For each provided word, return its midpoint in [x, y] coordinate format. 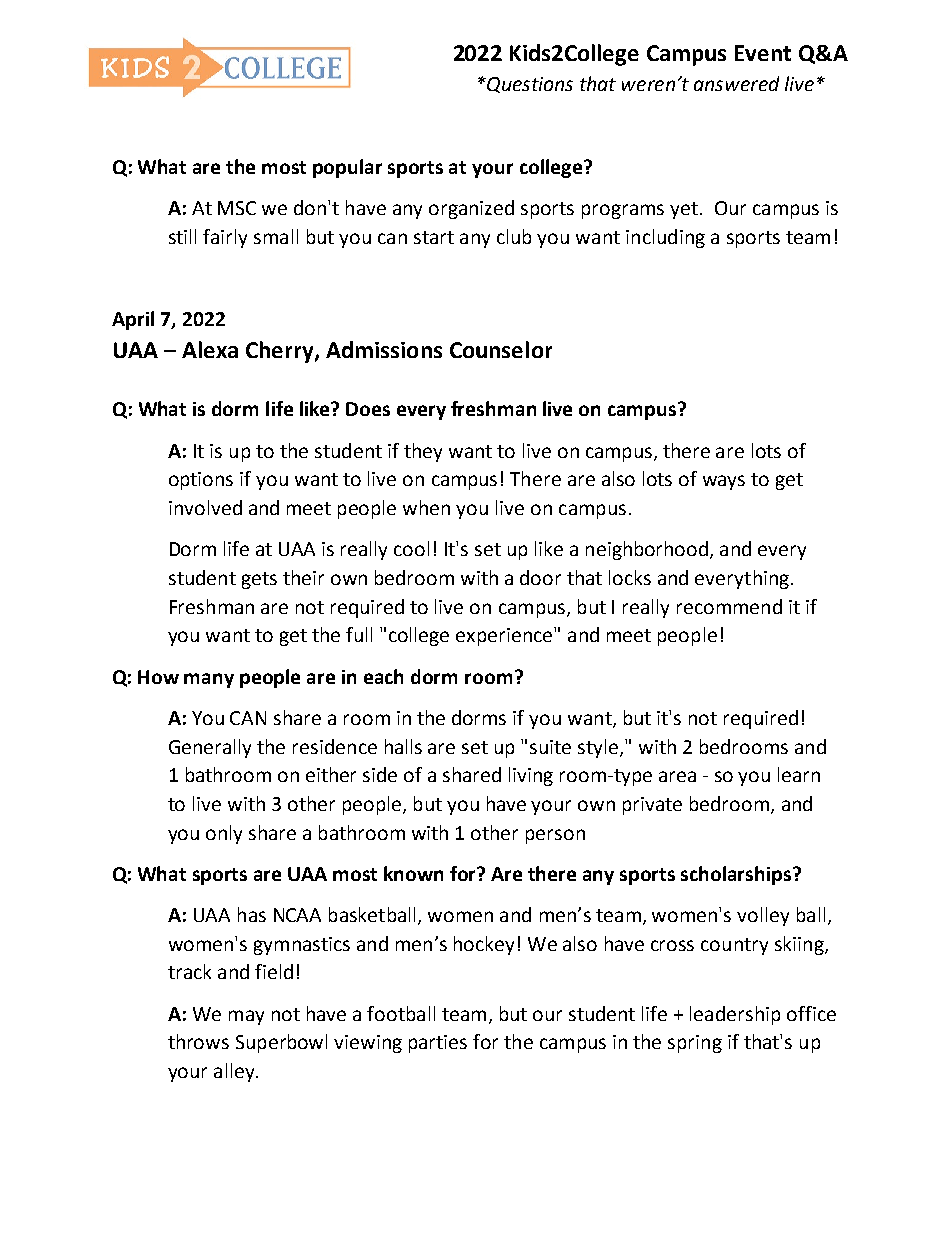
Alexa [210, 349]
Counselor [501, 349]
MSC [237, 208]
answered [736, 83]
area [677, 776]
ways [724, 482]
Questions [529, 85]
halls [403, 746]
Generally [210, 748]
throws [198, 1041]
